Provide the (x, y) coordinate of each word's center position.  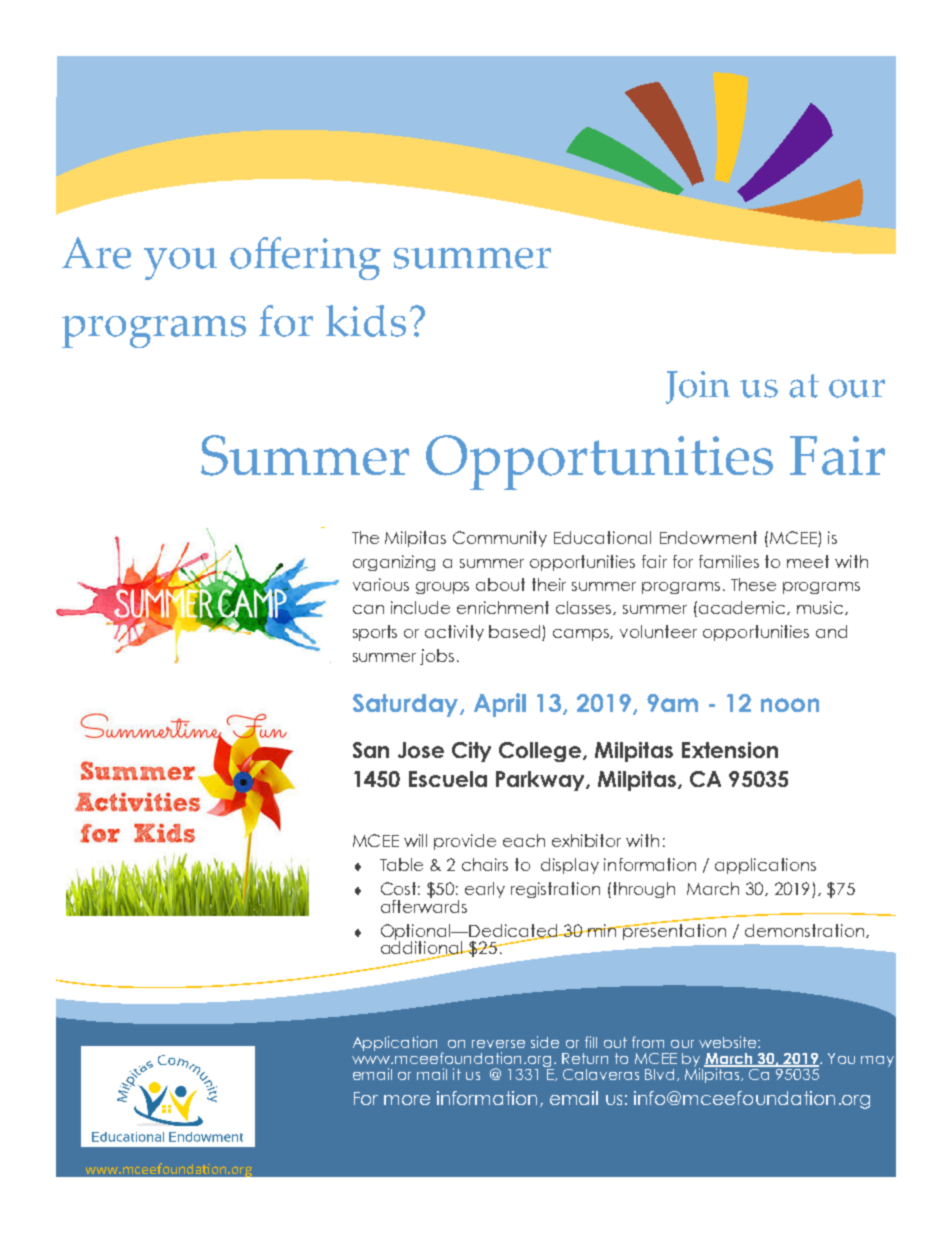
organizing (394, 563)
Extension (730, 750)
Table (401, 864)
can (368, 609)
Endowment (708, 537)
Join (698, 387)
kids (366, 321)
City (471, 752)
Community (500, 539)
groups (442, 588)
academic (743, 608)
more (407, 1100)
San (371, 750)
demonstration (804, 930)
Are (96, 253)
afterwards (424, 905)
